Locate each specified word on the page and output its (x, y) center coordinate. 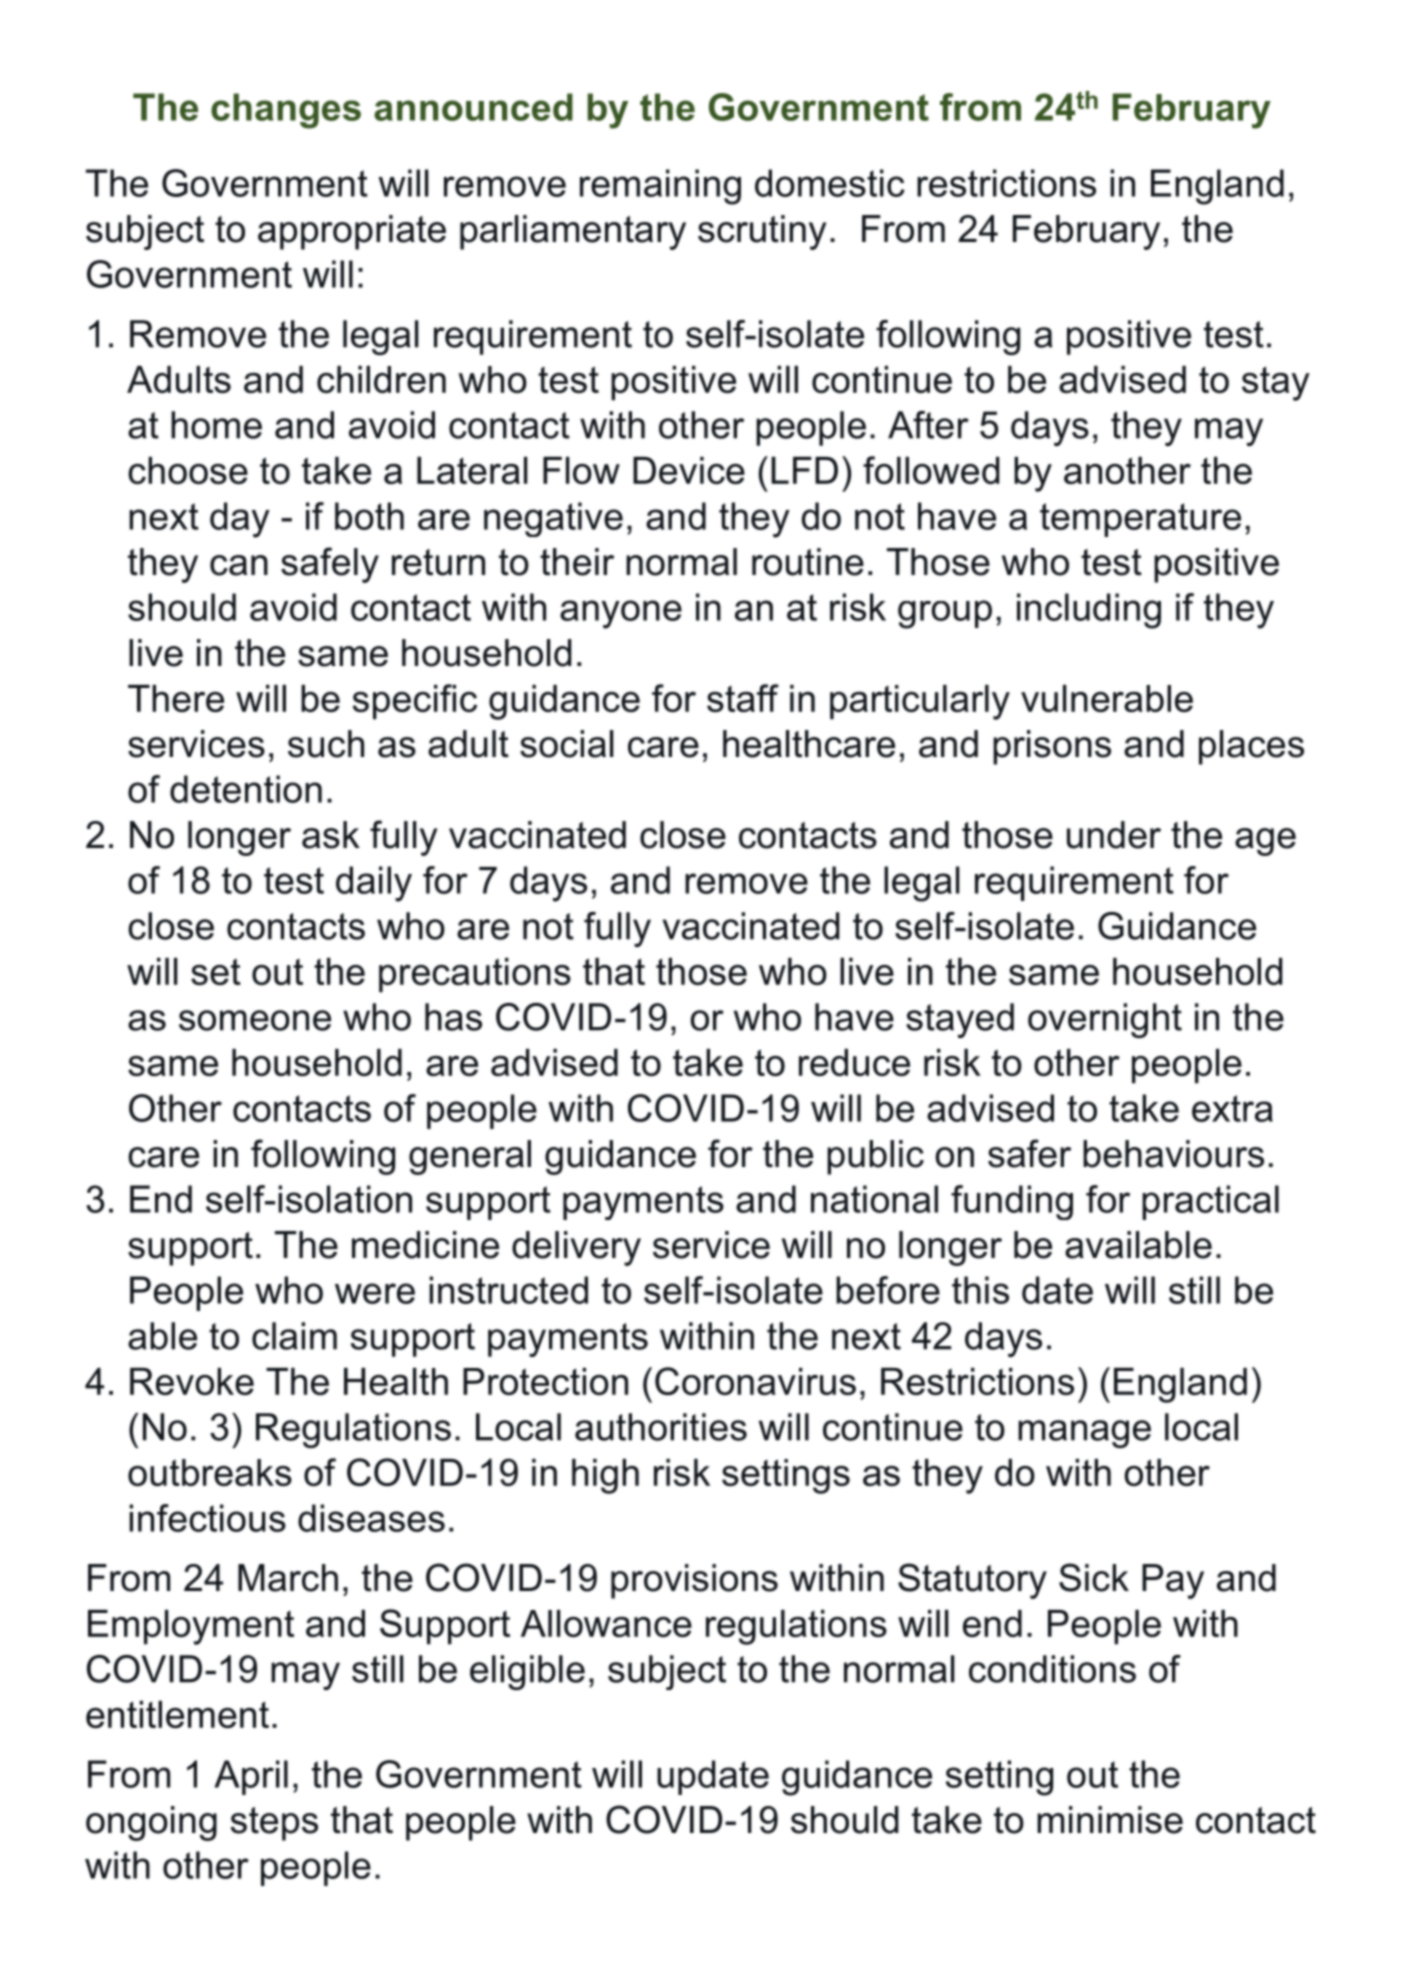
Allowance (606, 1623)
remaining (660, 187)
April (251, 1777)
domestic (830, 183)
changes (286, 111)
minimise (1110, 1820)
